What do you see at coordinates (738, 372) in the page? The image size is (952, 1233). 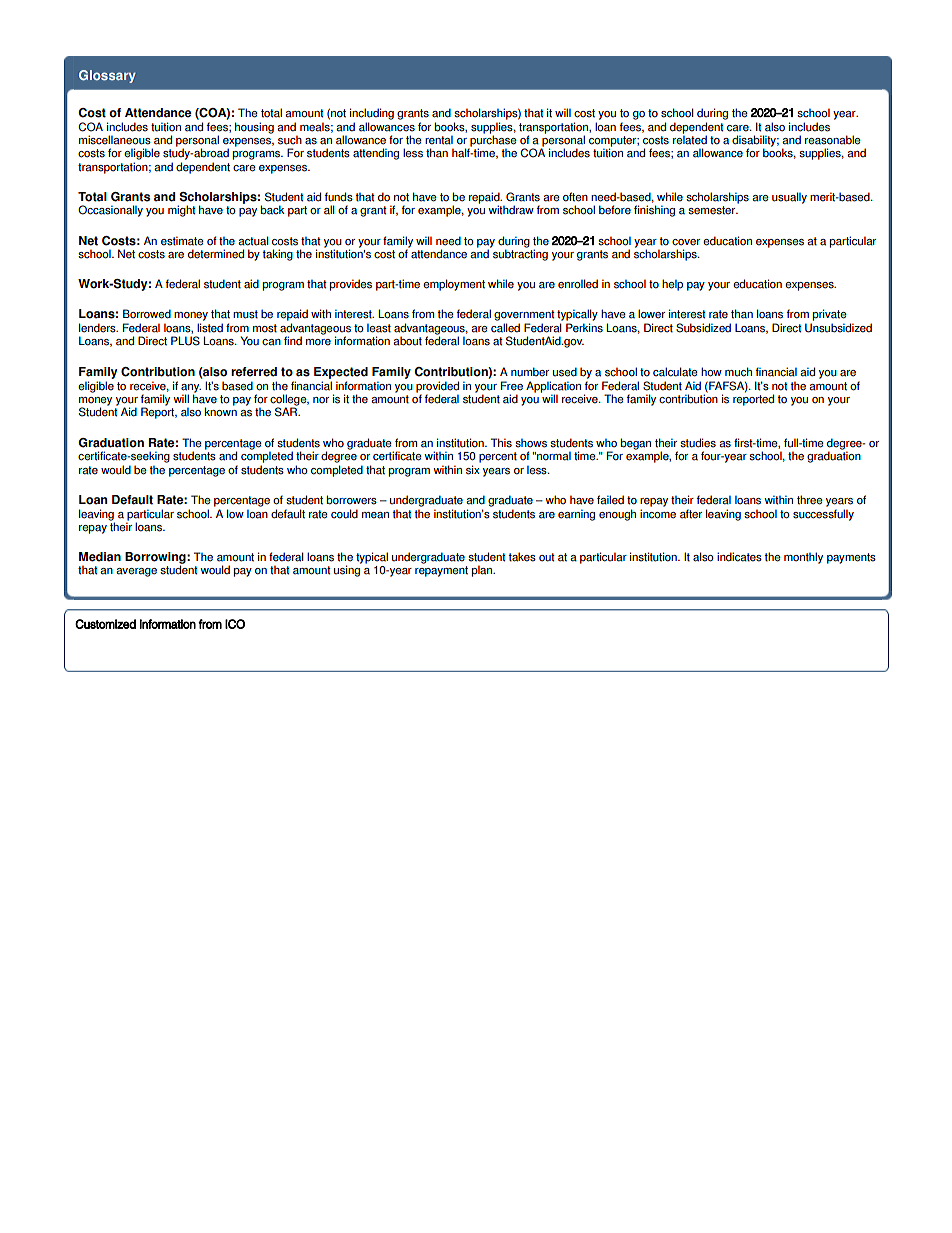 I see `much` at bounding box center [738, 372].
